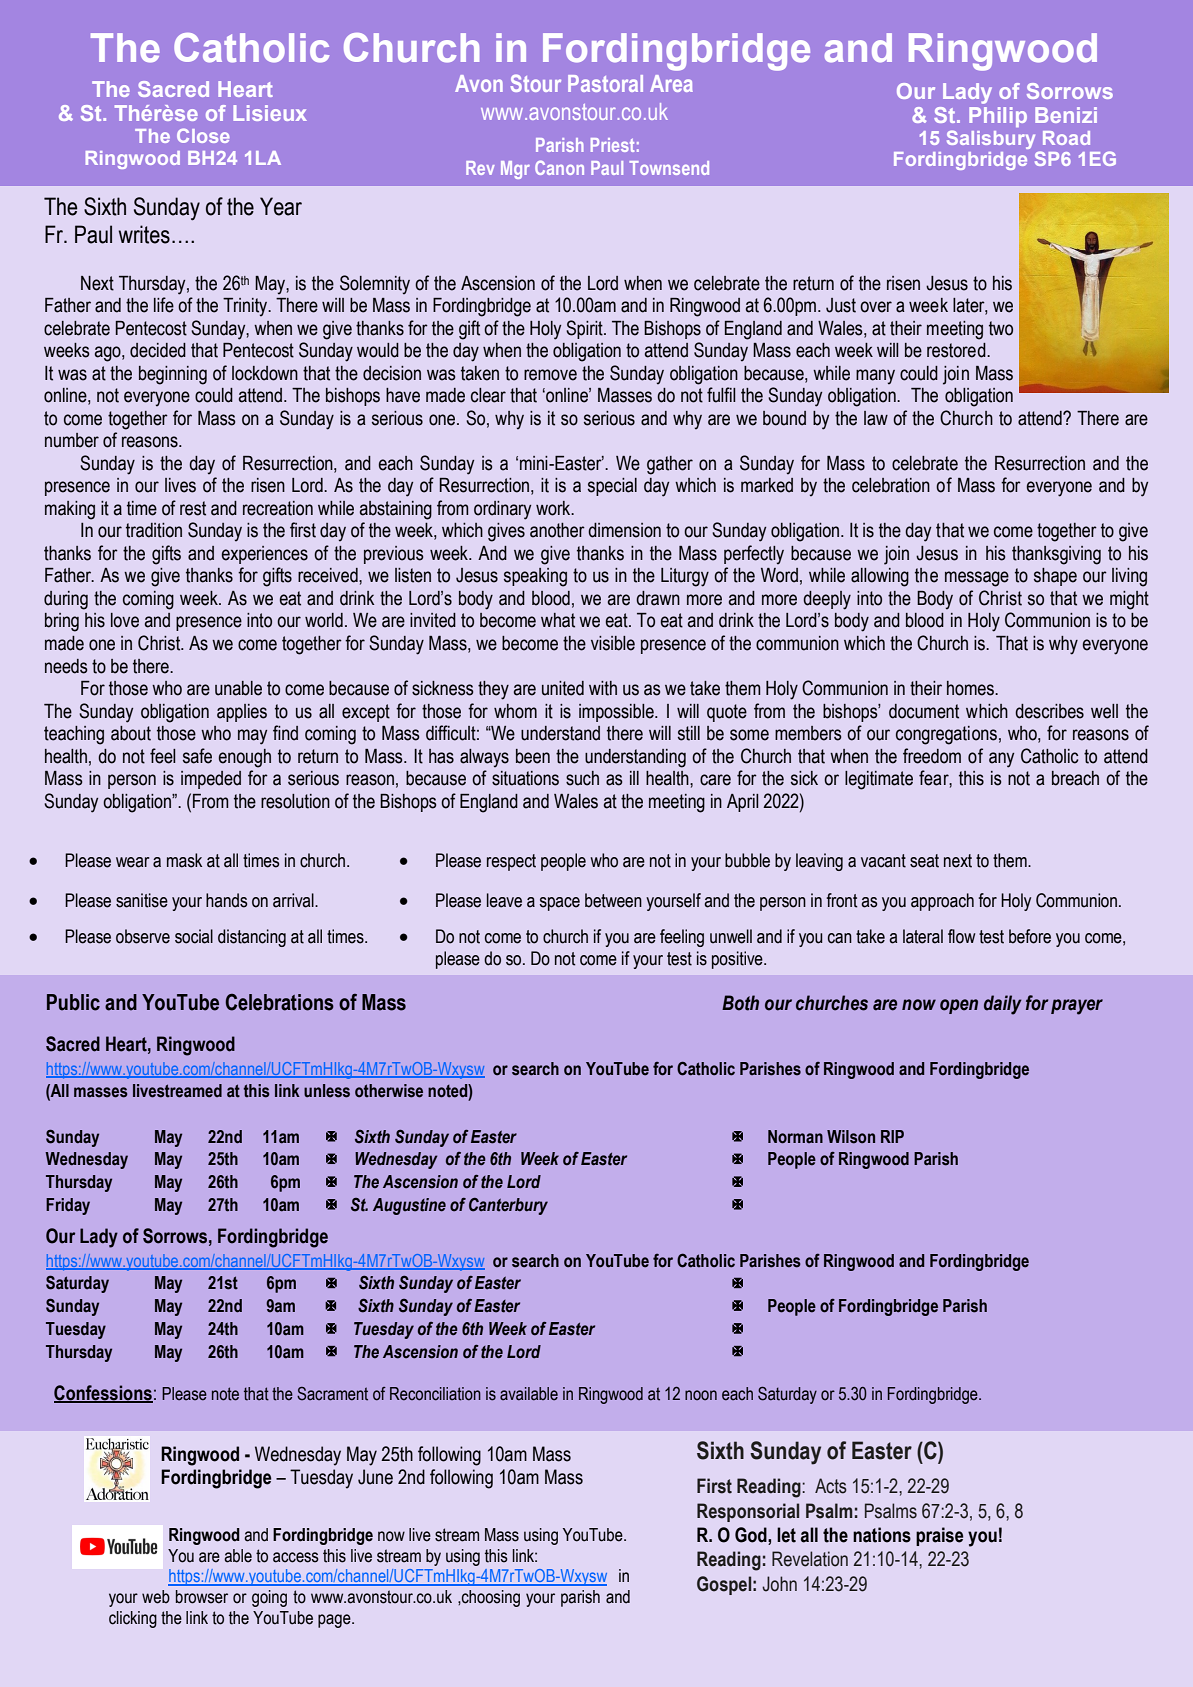 The height and width of the screenshot is (1687, 1193). Describe the element at coordinates (184, 860) in the screenshot. I see `mask` at that location.
